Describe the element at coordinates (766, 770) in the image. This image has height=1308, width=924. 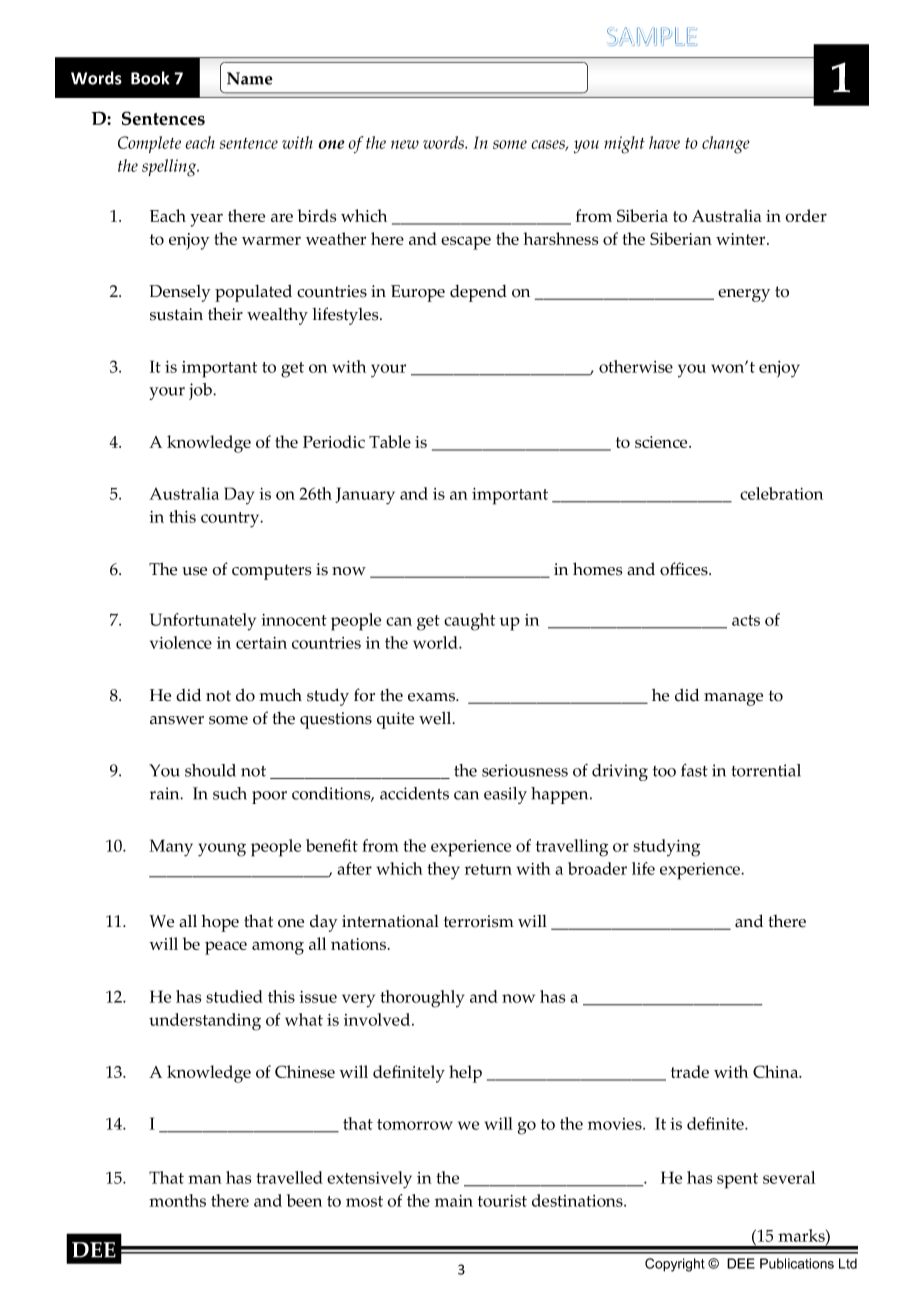
I see `torrential` at that location.
